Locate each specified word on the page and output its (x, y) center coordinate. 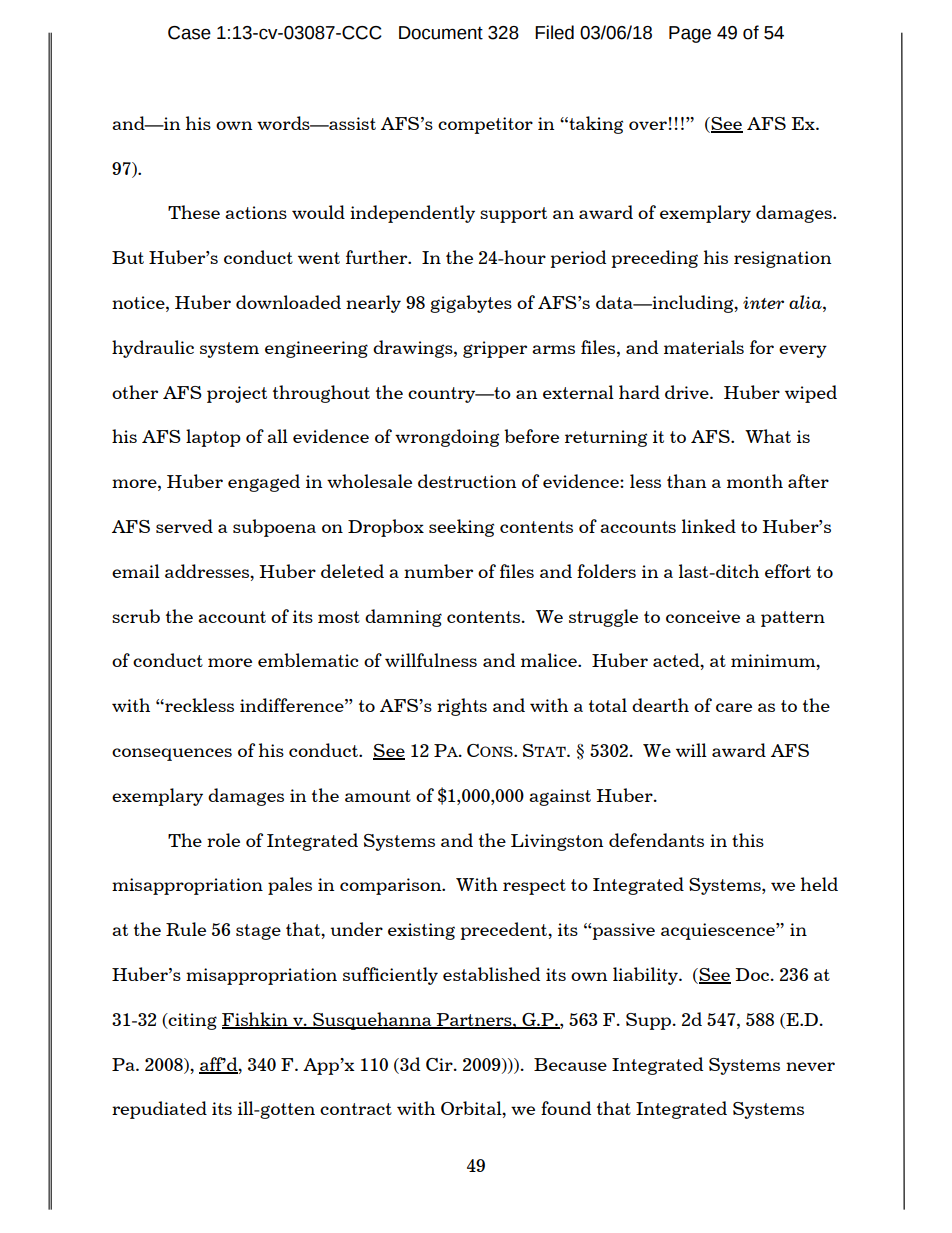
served (184, 526)
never (810, 1066)
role (223, 840)
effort (788, 571)
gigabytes (471, 304)
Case (189, 33)
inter (763, 303)
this (748, 840)
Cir (440, 1064)
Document (441, 33)
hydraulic (153, 349)
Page (690, 34)
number (438, 571)
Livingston (557, 842)
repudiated (159, 1110)
